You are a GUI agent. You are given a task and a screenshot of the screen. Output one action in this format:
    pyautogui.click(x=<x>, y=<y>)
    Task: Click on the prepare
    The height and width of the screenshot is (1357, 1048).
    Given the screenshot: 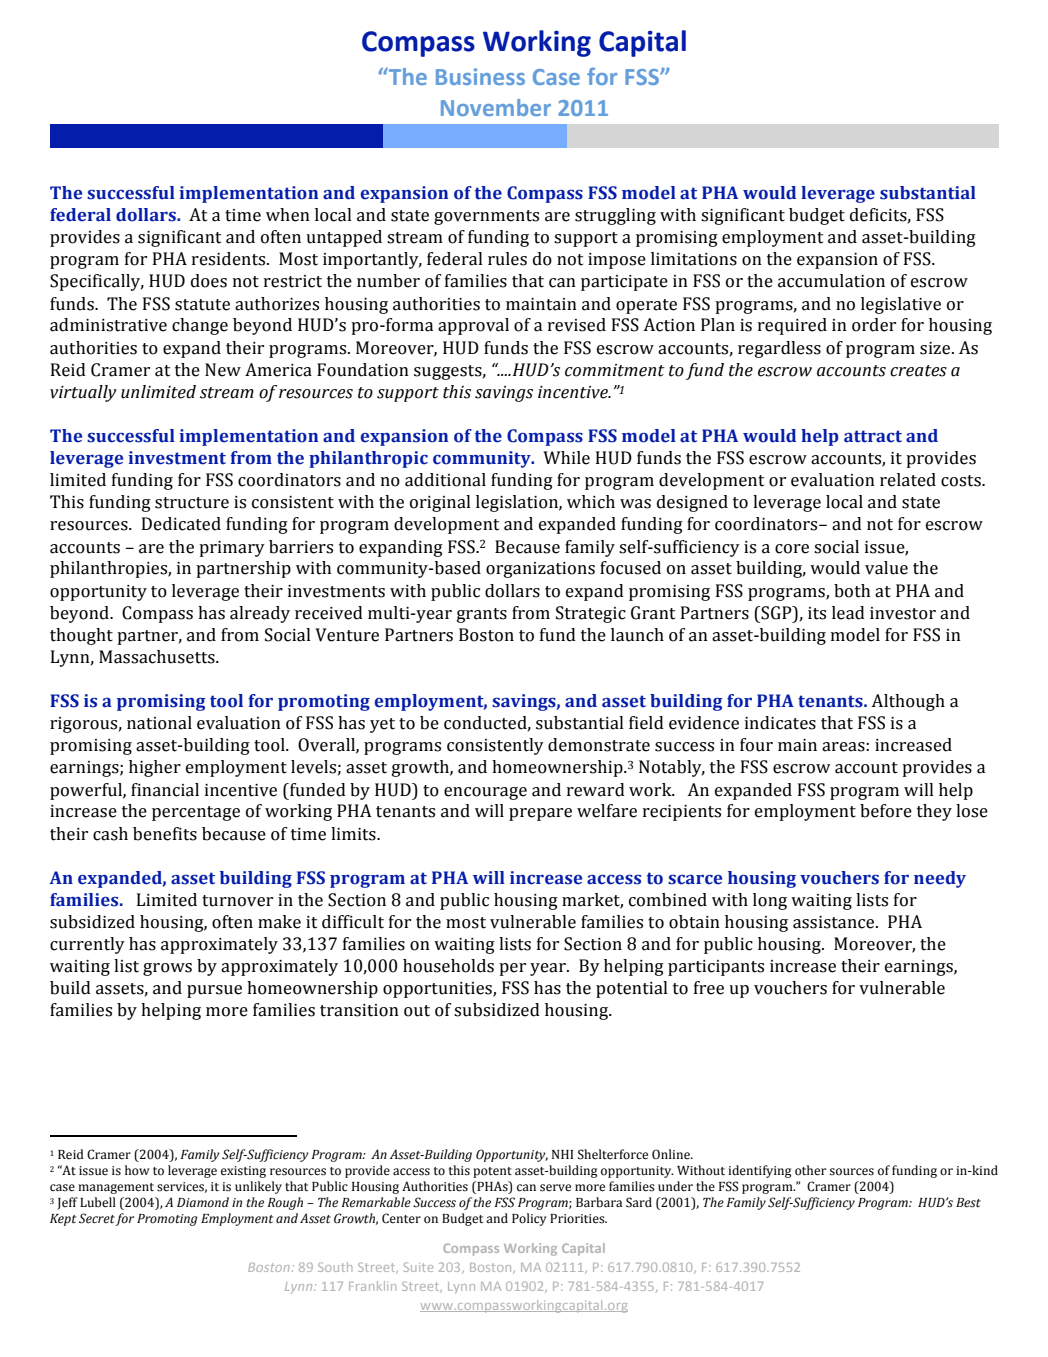 What is the action you would take?
    pyautogui.click(x=540, y=814)
